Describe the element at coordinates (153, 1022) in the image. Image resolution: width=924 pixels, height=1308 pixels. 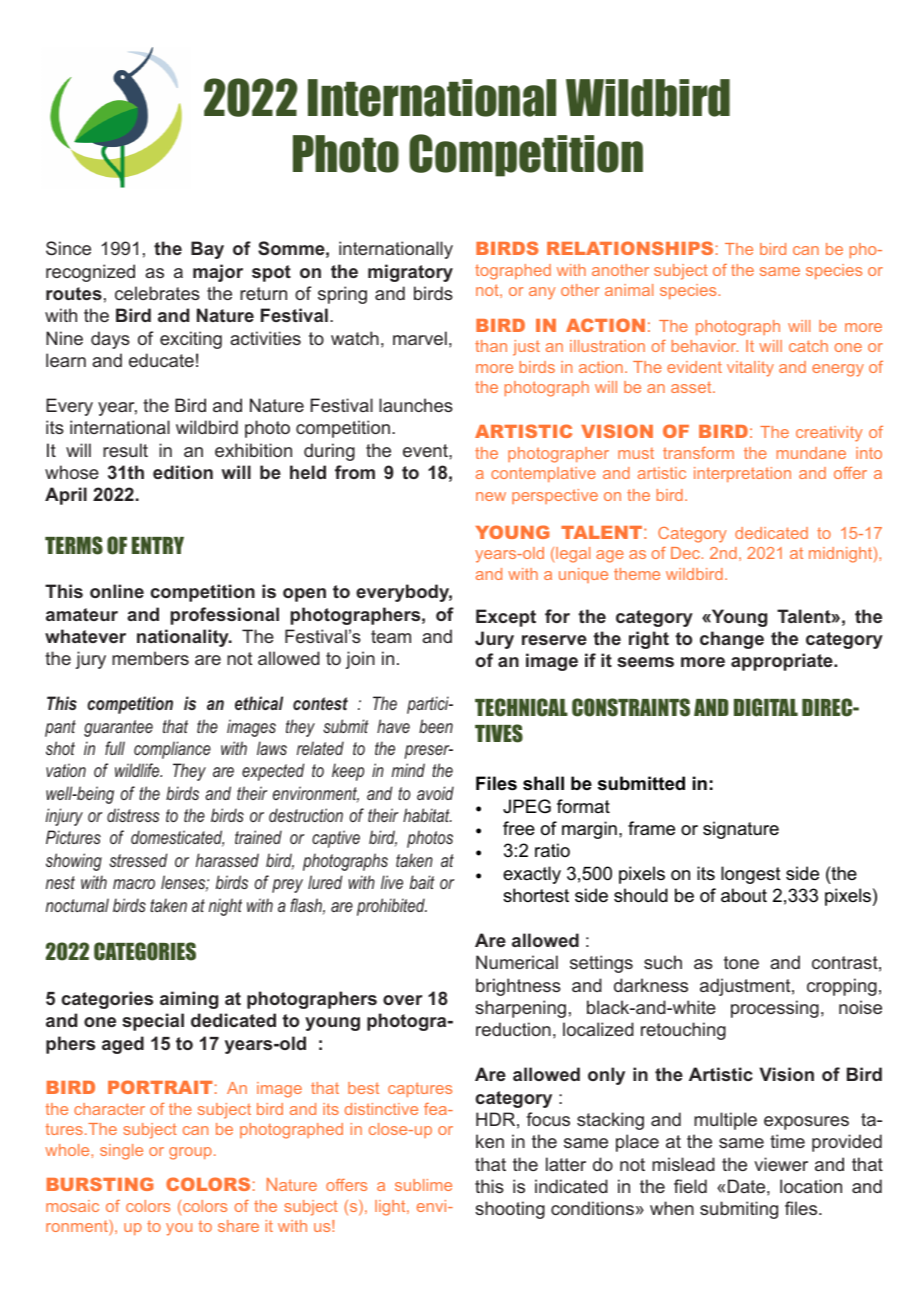
I see `special` at that location.
